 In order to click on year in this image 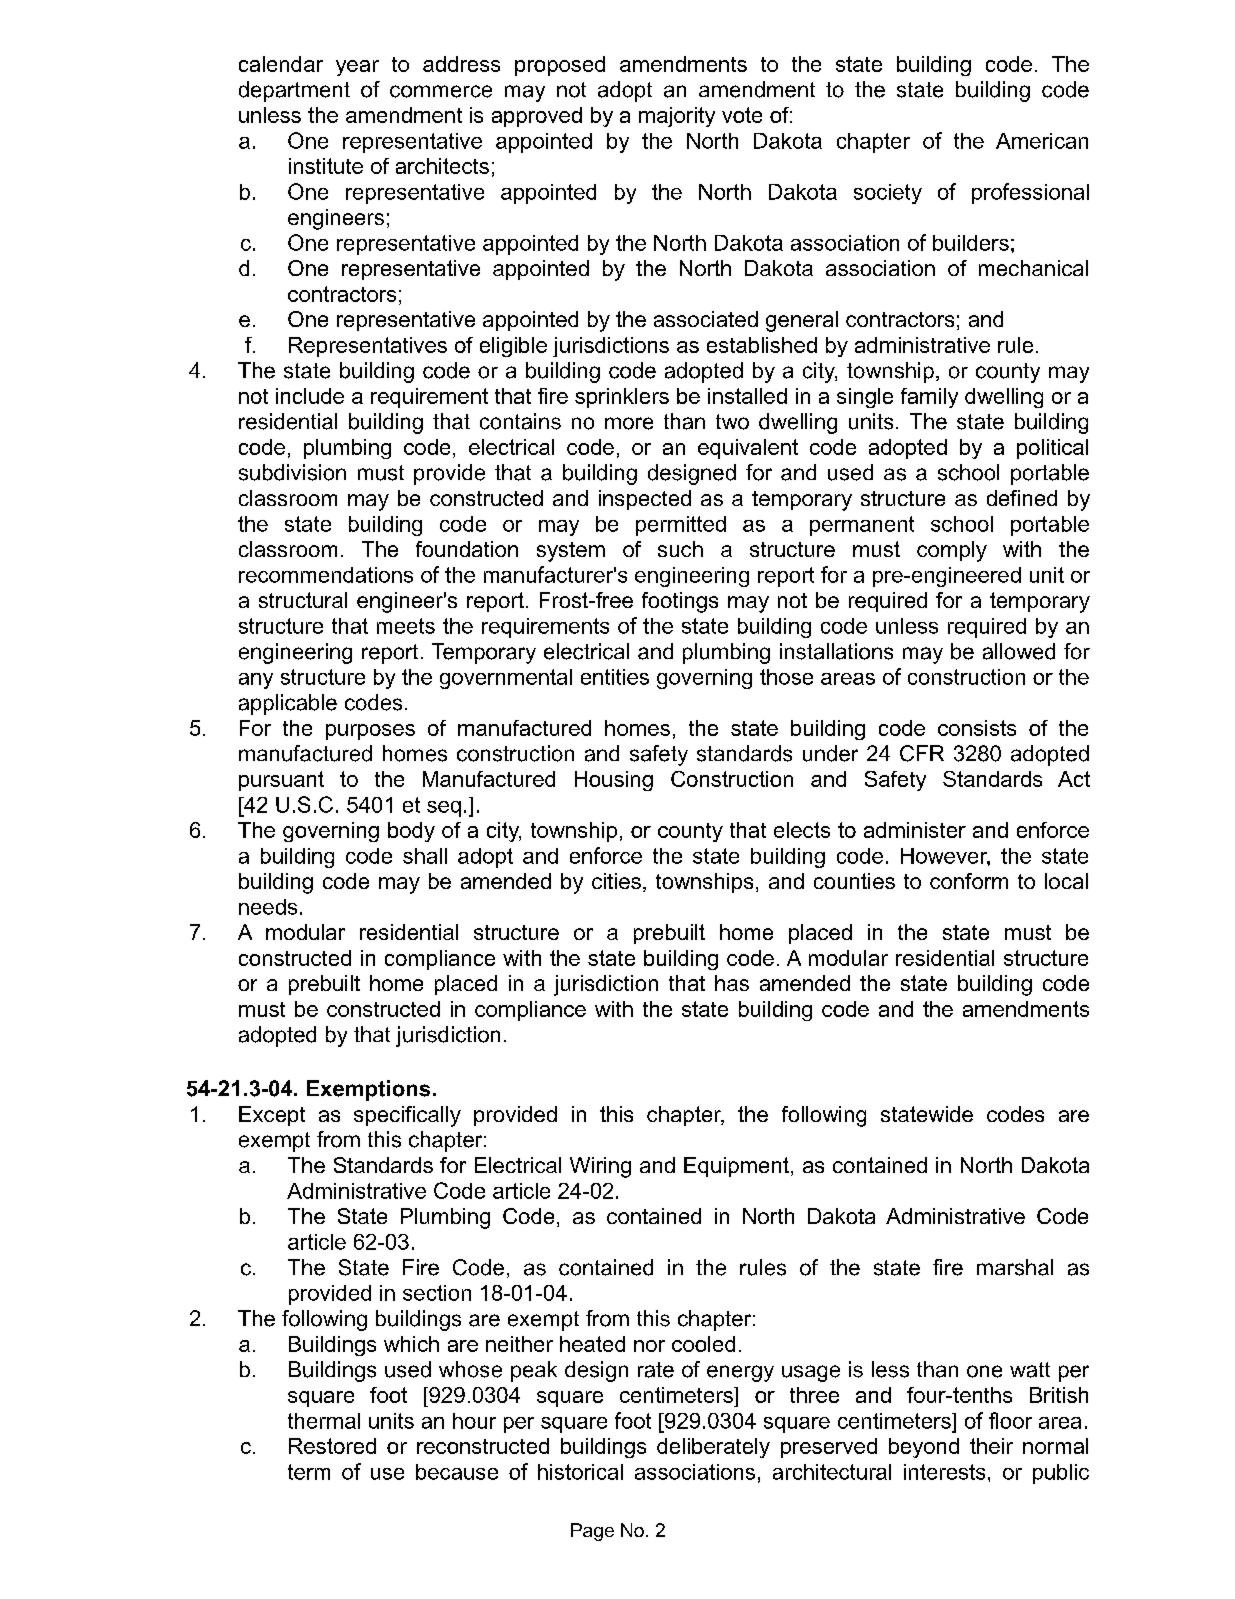, I will do `click(357, 68)`.
